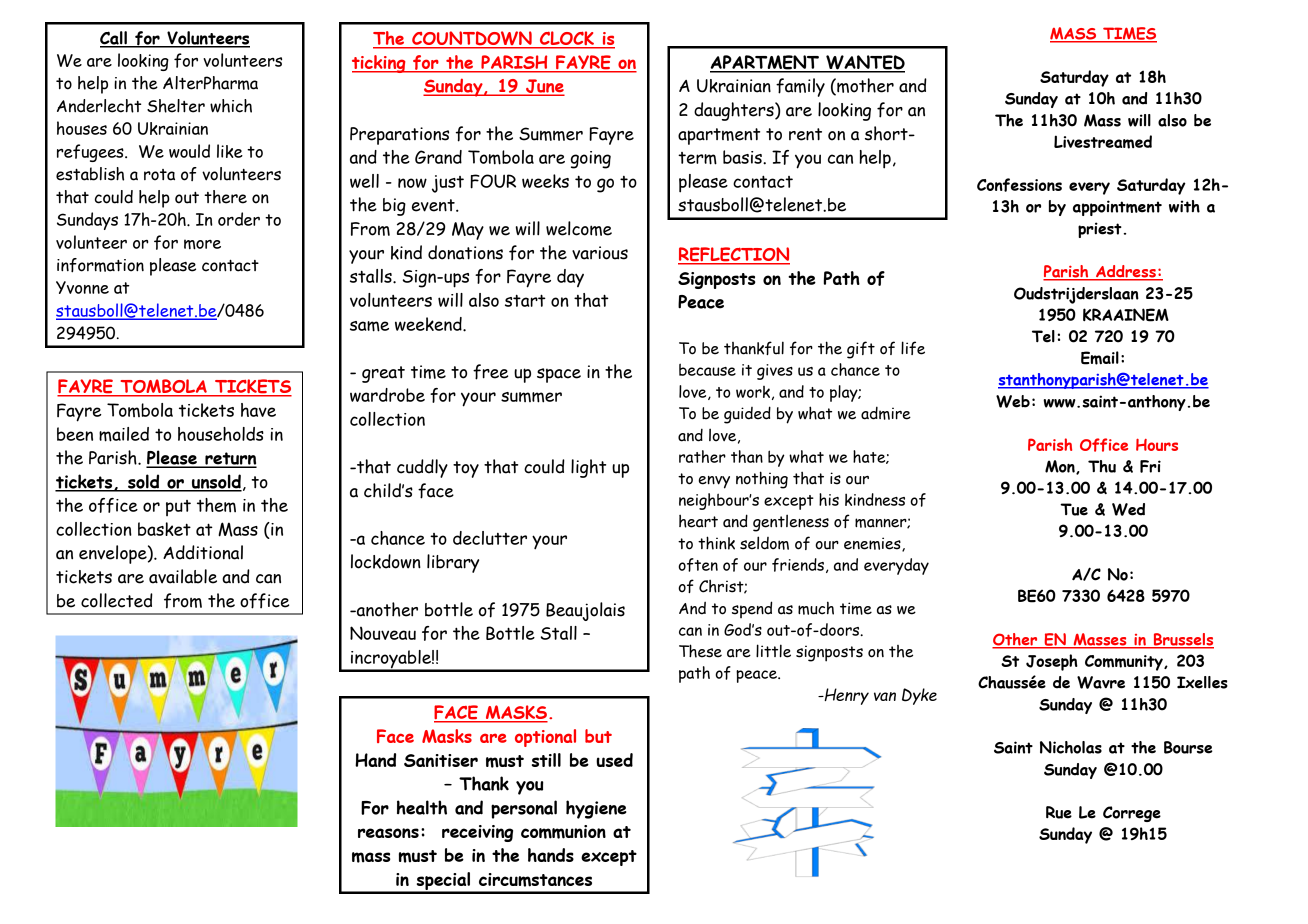  Describe the element at coordinates (388, 833) in the screenshot. I see `reasons` at that location.
